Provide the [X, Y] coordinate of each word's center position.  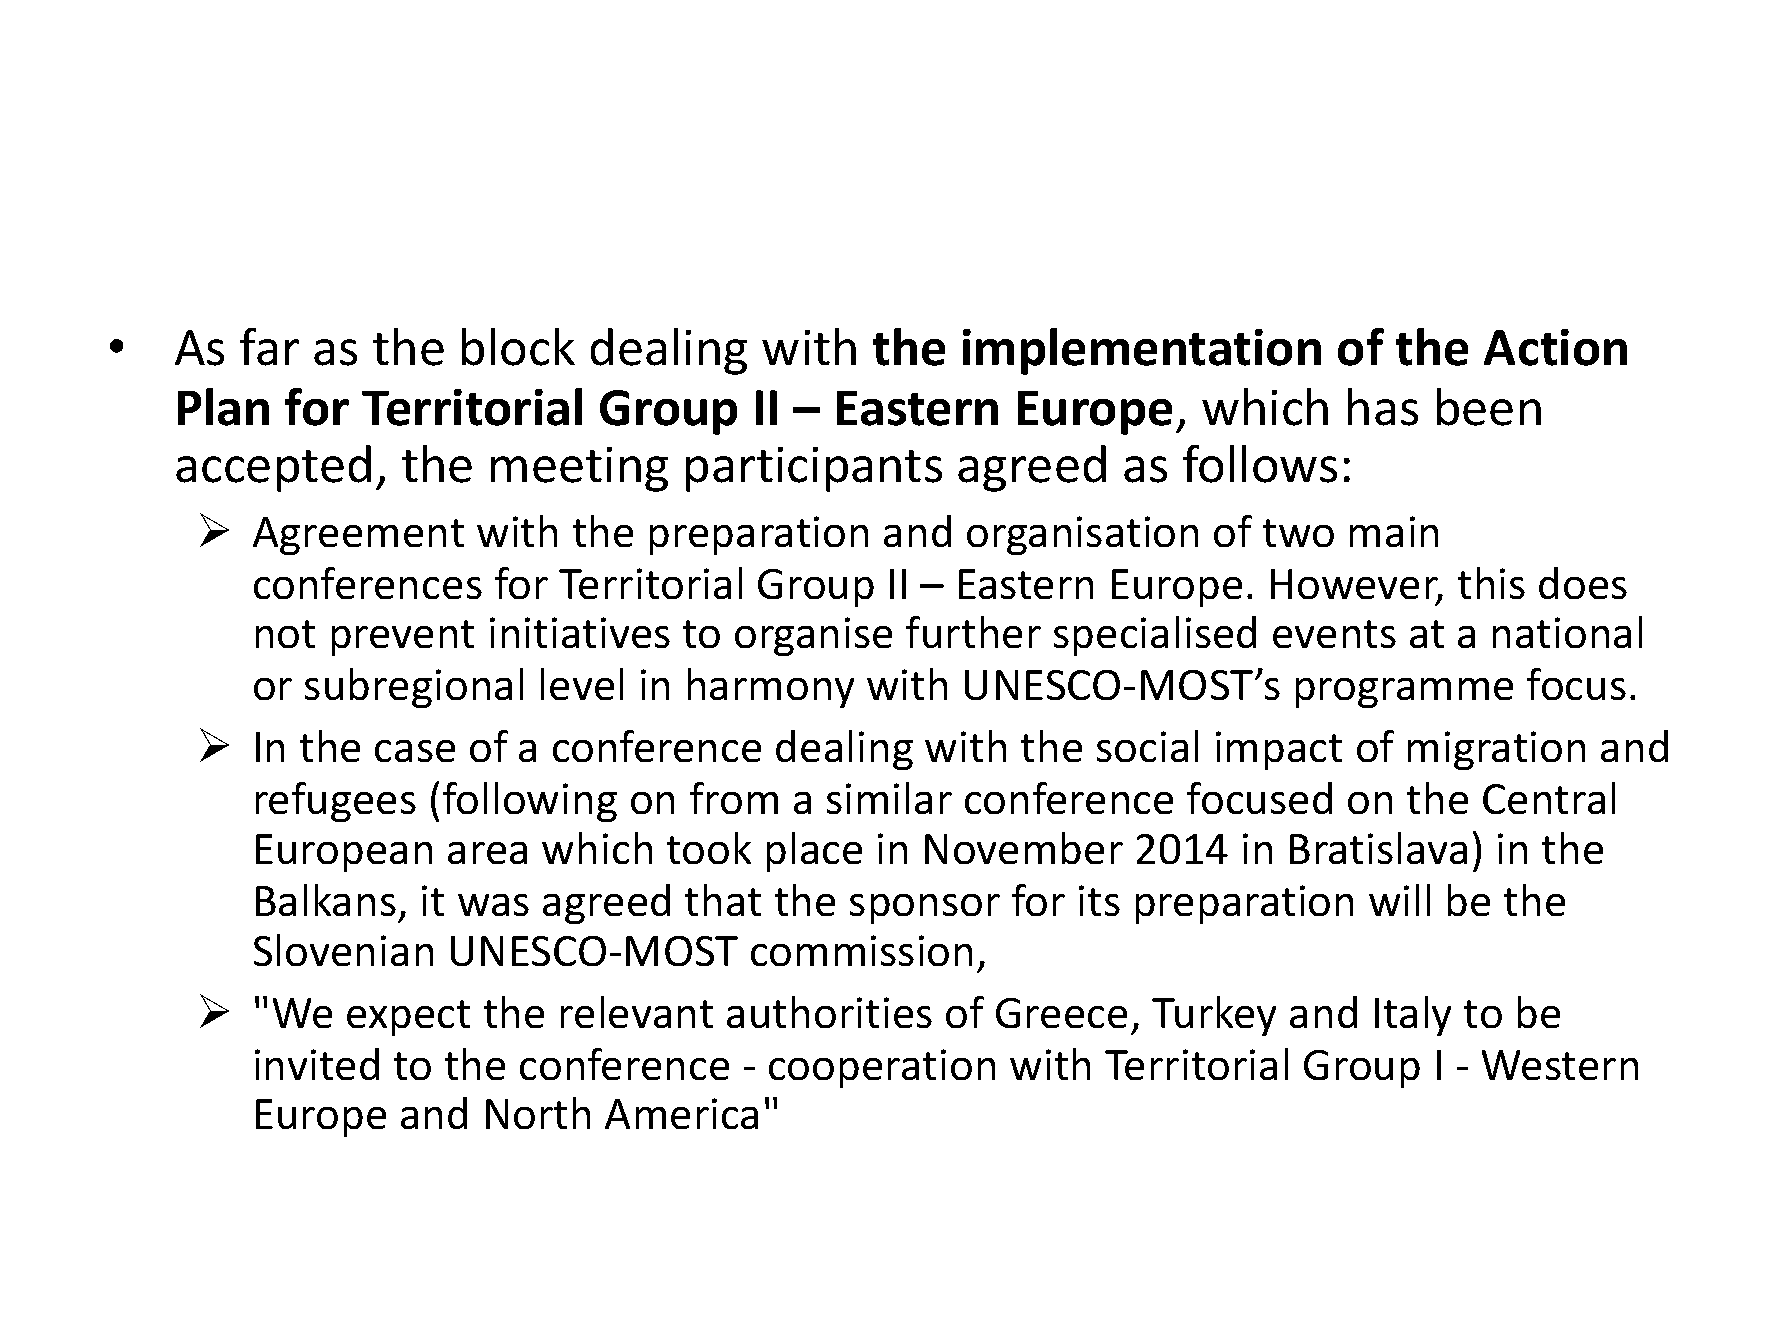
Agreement [358, 536]
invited [317, 1064]
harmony [771, 688]
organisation [1082, 535]
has [1383, 407]
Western [1560, 1065]
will [1399, 900]
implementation [1142, 351]
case [415, 751]
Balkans [326, 900]
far [269, 347]
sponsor [925, 909]
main [1394, 531]
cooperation [882, 1068]
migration [1496, 750]
